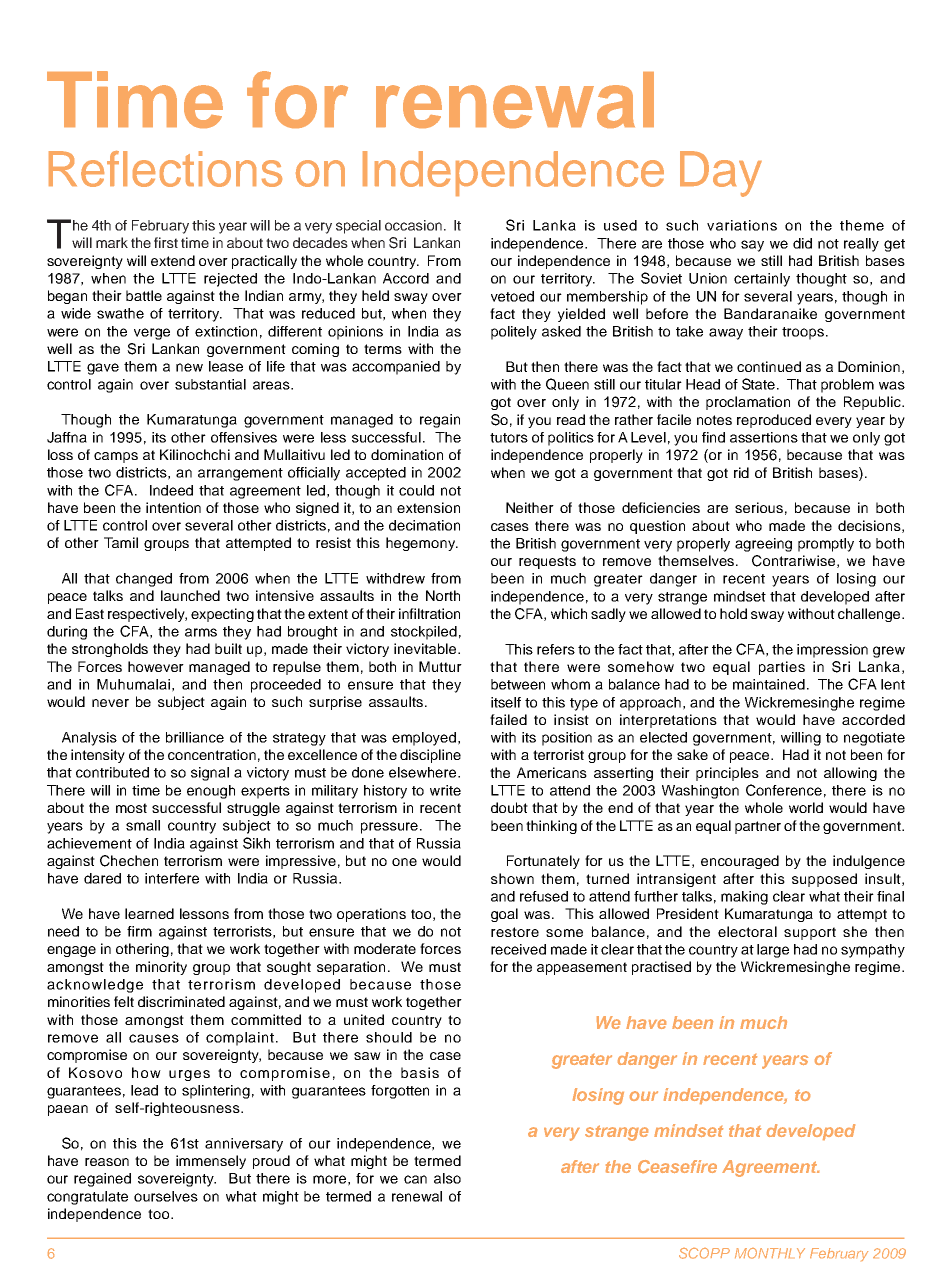 The height and width of the page is (1271, 952). Describe the element at coordinates (156, 666) in the page. I see `however` at that location.
